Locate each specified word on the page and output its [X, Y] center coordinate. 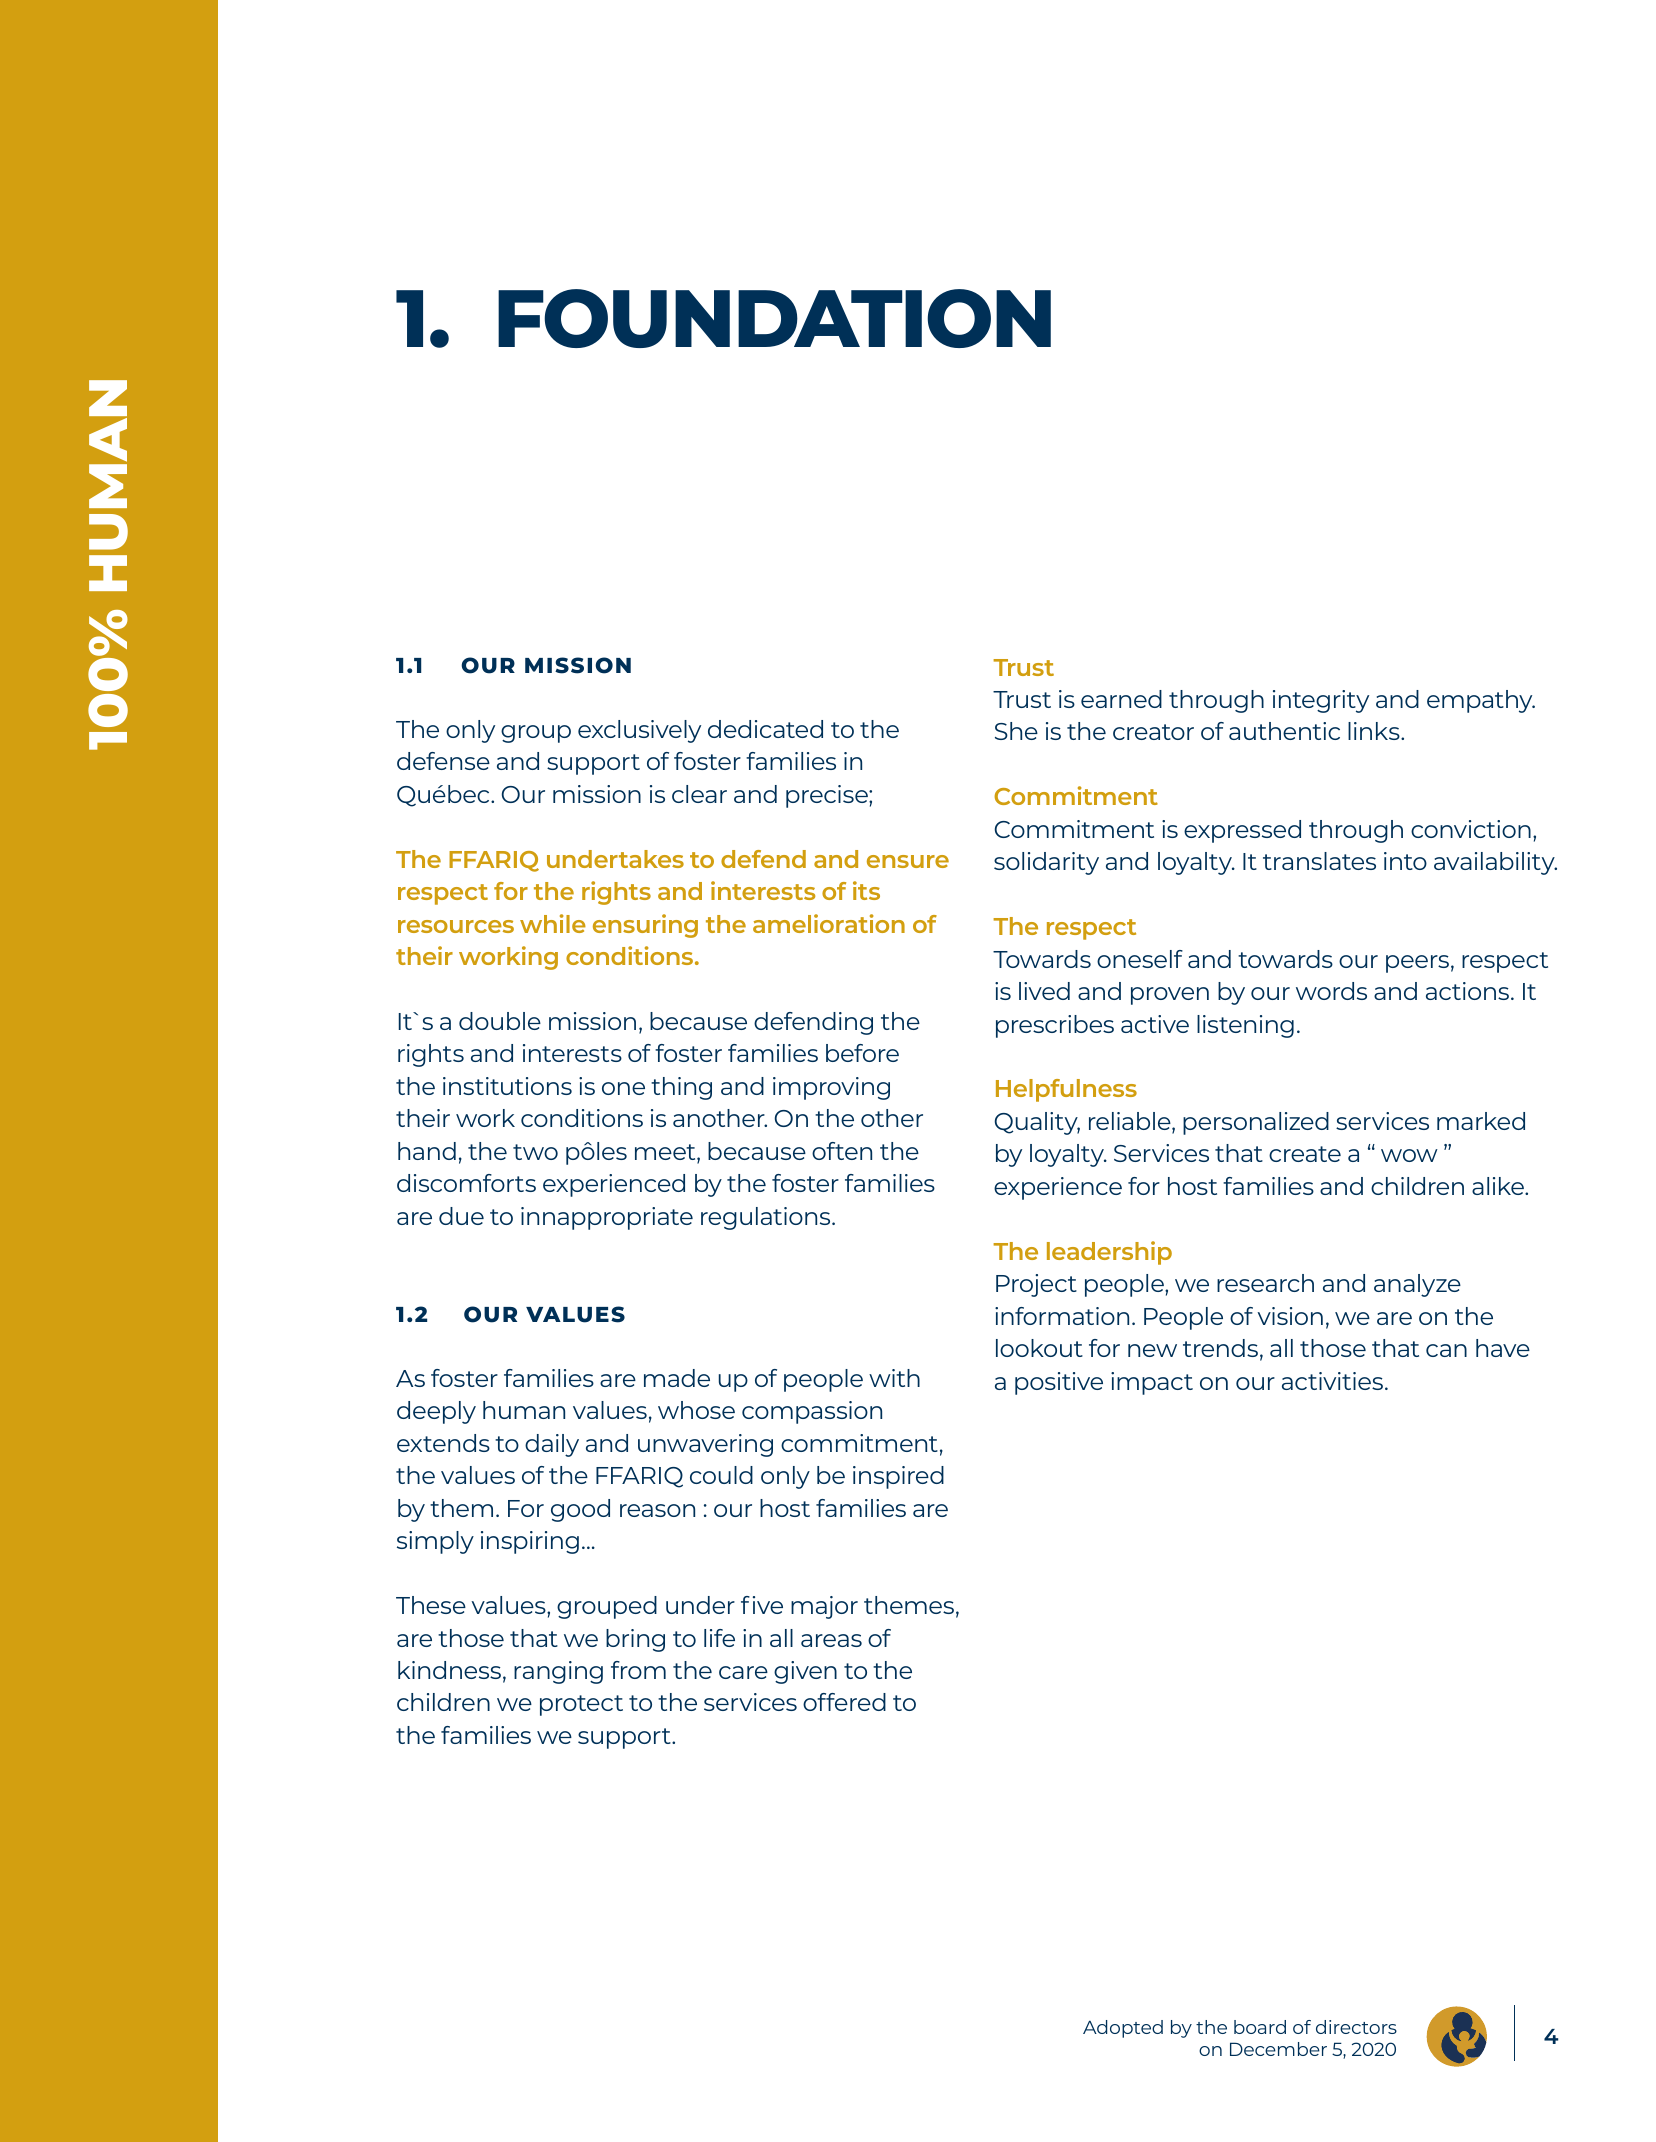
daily [552, 1445]
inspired [898, 1477]
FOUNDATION [774, 318]
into [1405, 861]
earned [1121, 699]
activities [1332, 1381]
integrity [1321, 701]
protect [581, 1705]
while [553, 923]
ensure [908, 861]
